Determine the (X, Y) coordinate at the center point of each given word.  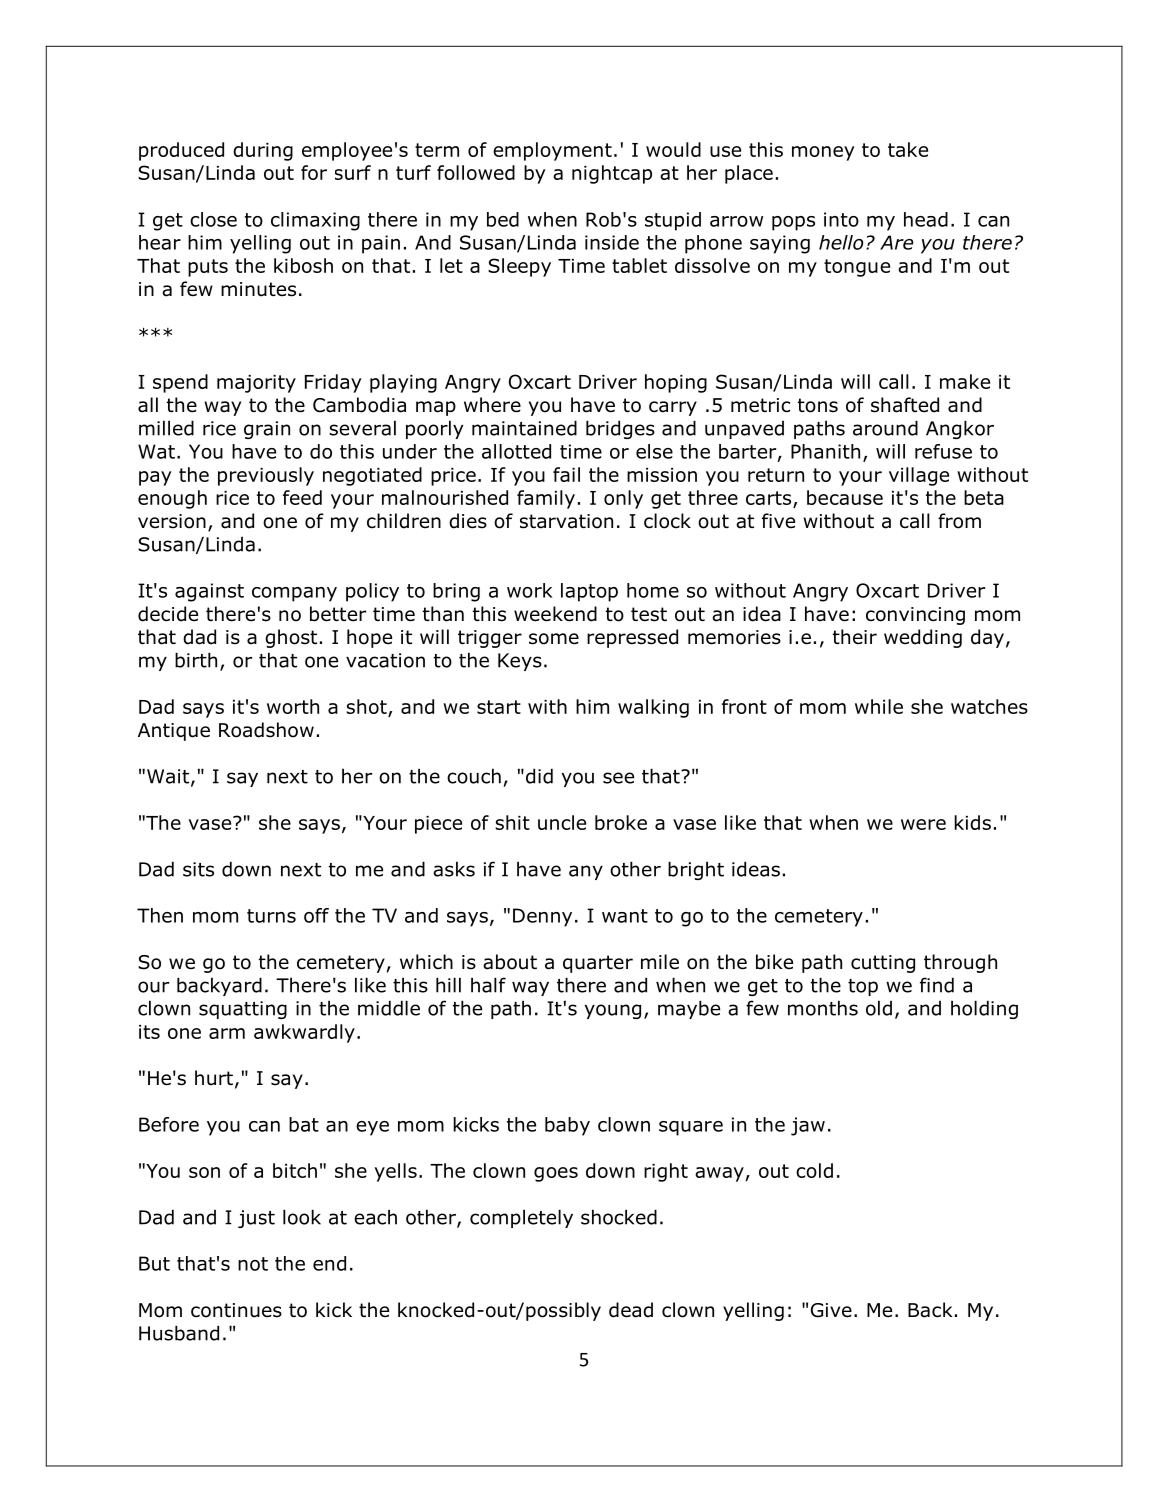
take (908, 149)
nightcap (612, 174)
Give (831, 1310)
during (263, 151)
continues (236, 1310)
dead (631, 1310)
